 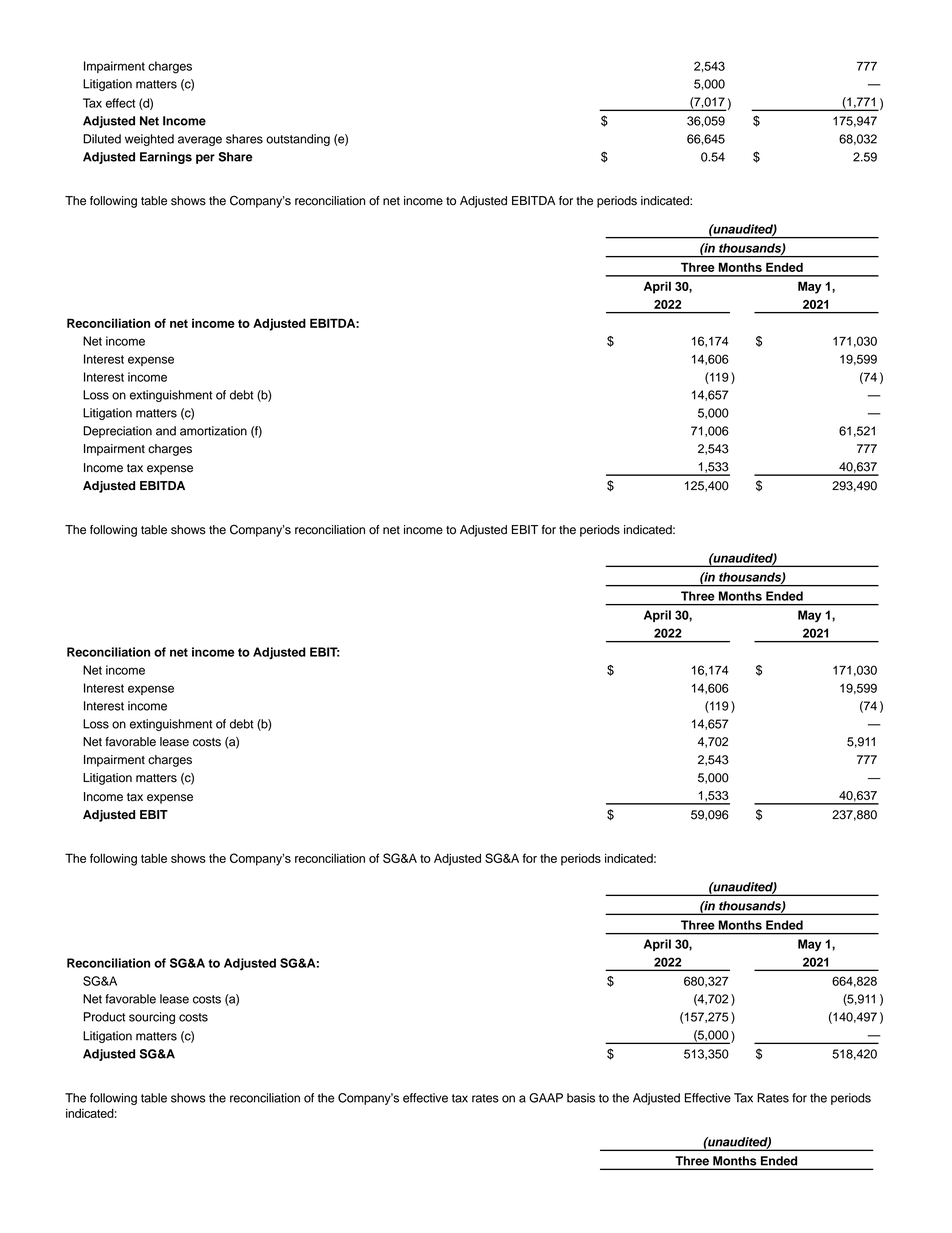 I want to click on outstanding, so click(x=298, y=140).
